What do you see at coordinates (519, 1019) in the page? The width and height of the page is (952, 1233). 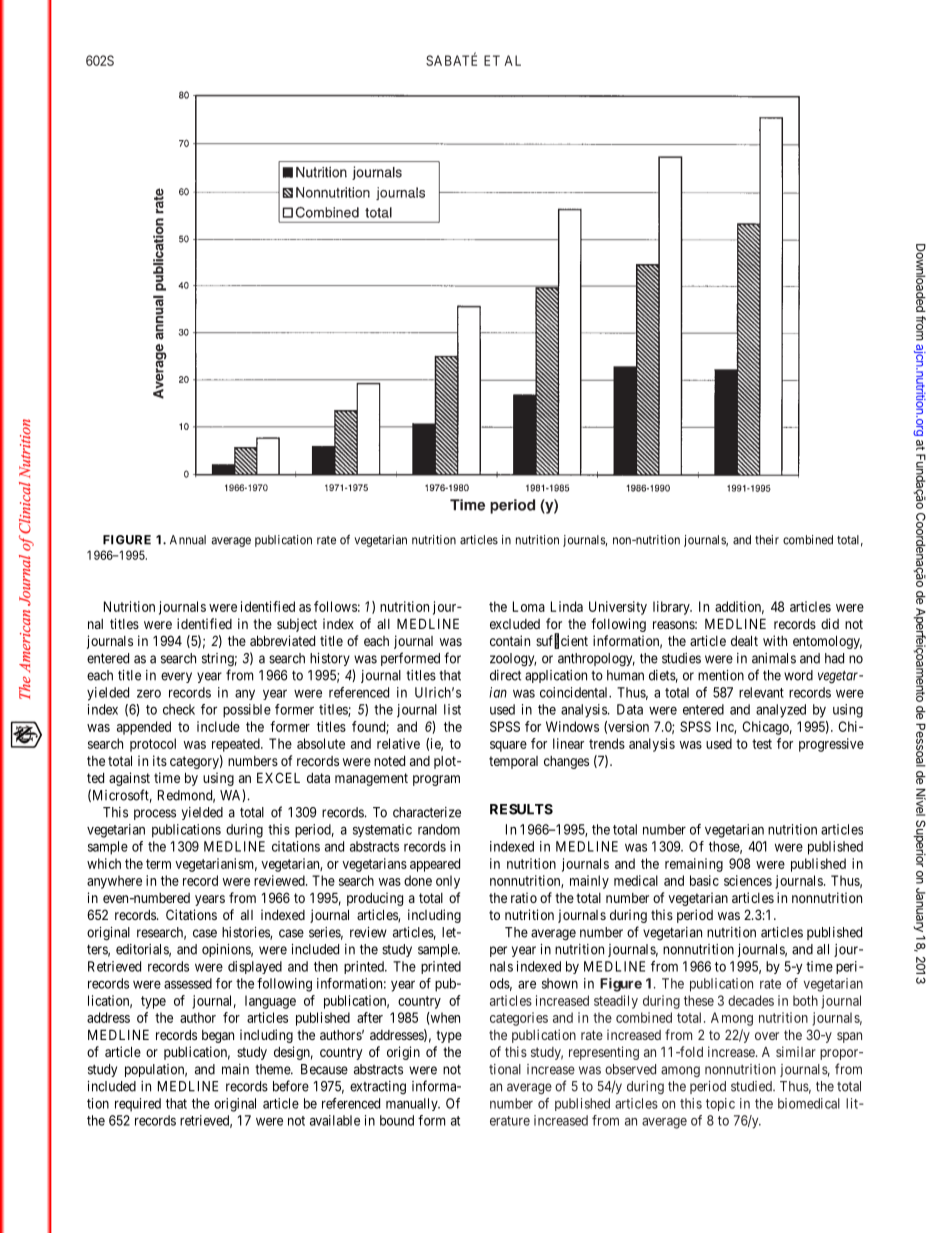 I see `categories` at bounding box center [519, 1019].
